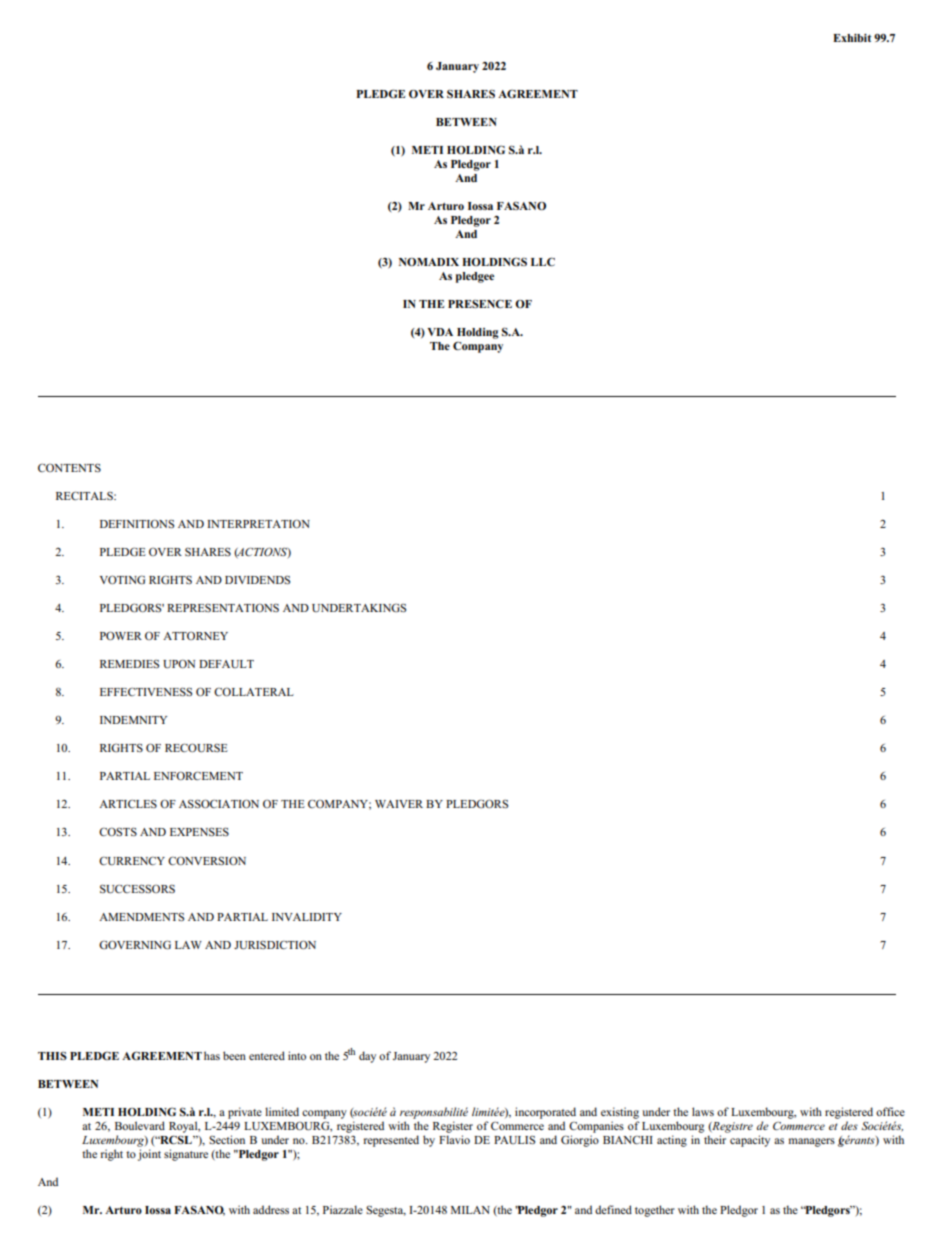 This screenshot has width=952, height=1233. What do you see at coordinates (137, 523) in the screenshot?
I see `DEFINITIONS` at bounding box center [137, 523].
